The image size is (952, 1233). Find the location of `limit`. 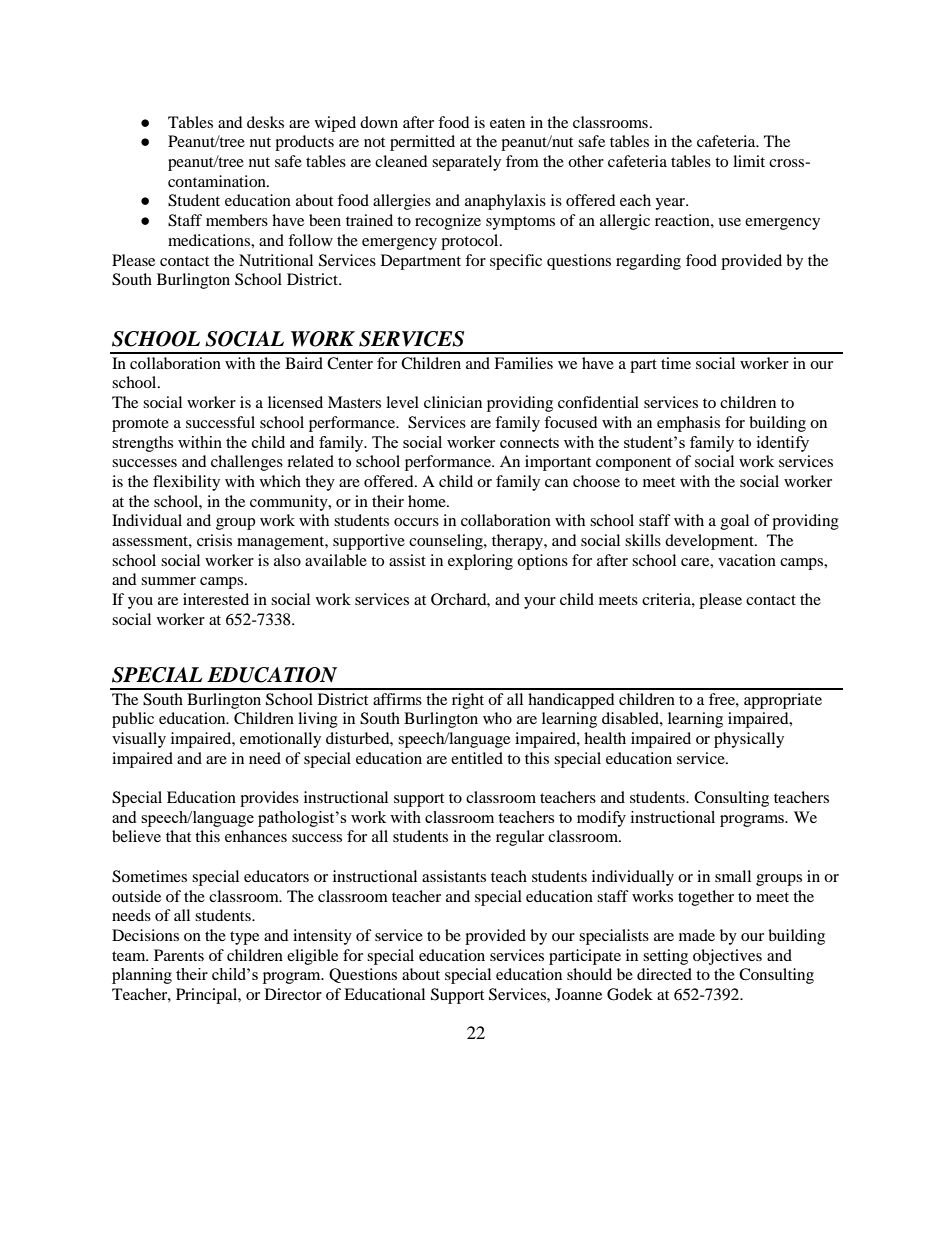

limit is located at coordinates (749, 161).
